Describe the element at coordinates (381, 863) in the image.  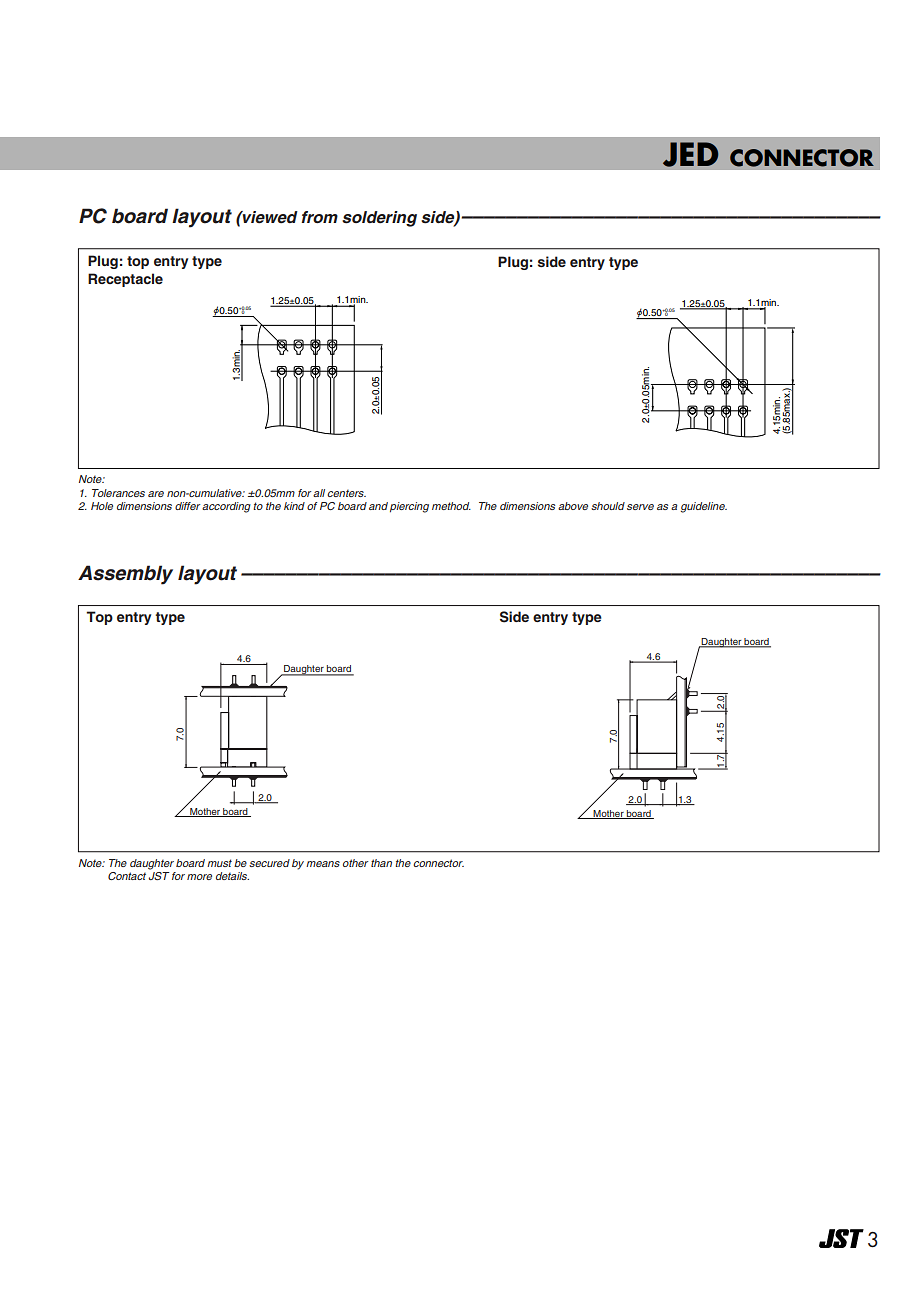
I see `than` at that location.
